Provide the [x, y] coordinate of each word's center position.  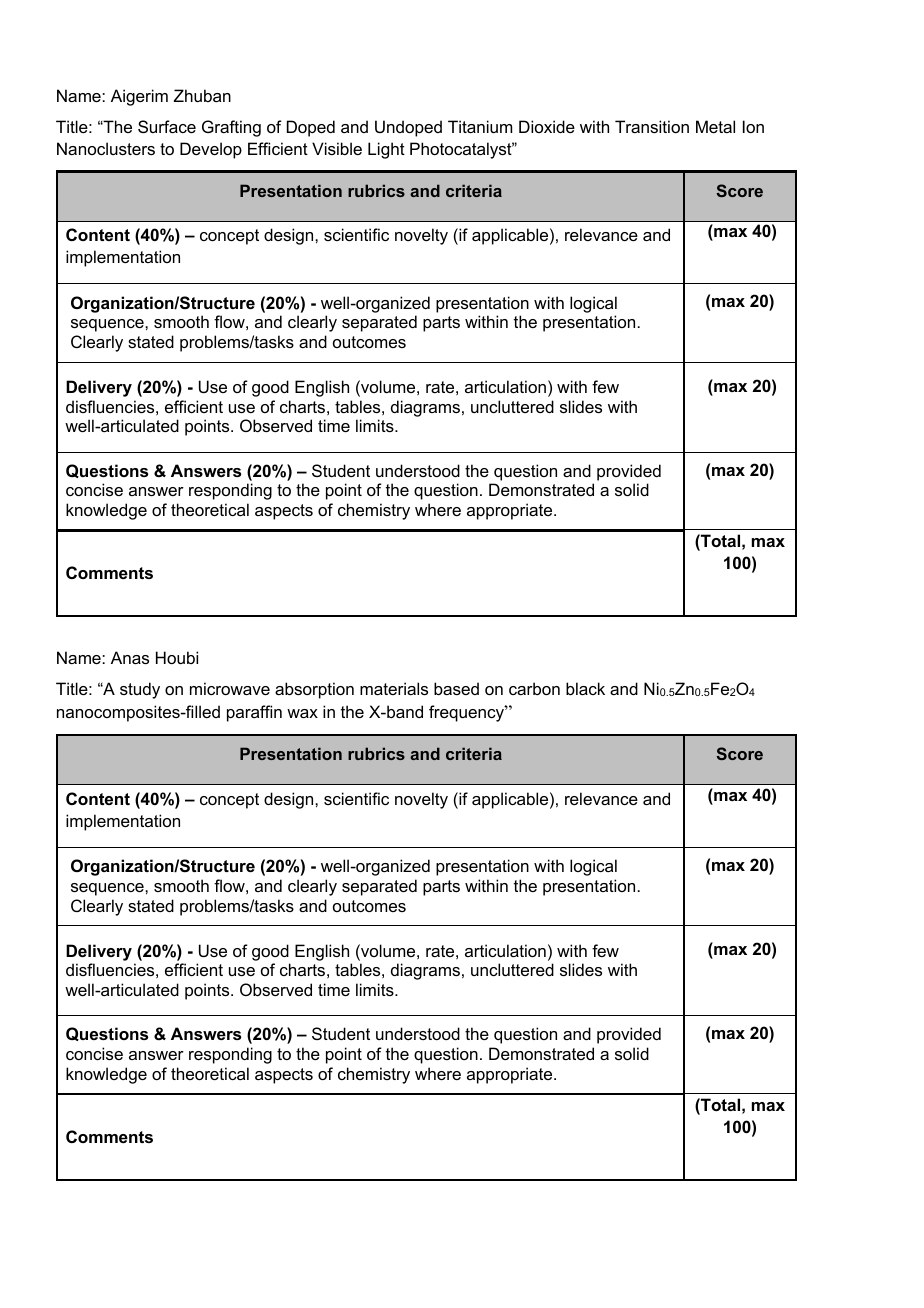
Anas [130, 657]
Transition [652, 126]
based [456, 688]
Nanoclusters [106, 148]
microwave [230, 688]
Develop [211, 150]
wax [302, 713]
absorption [314, 690]
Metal [715, 126]
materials [394, 688]
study [140, 690]
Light [386, 150]
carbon [534, 688]
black [585, 688]
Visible [337, 148]
